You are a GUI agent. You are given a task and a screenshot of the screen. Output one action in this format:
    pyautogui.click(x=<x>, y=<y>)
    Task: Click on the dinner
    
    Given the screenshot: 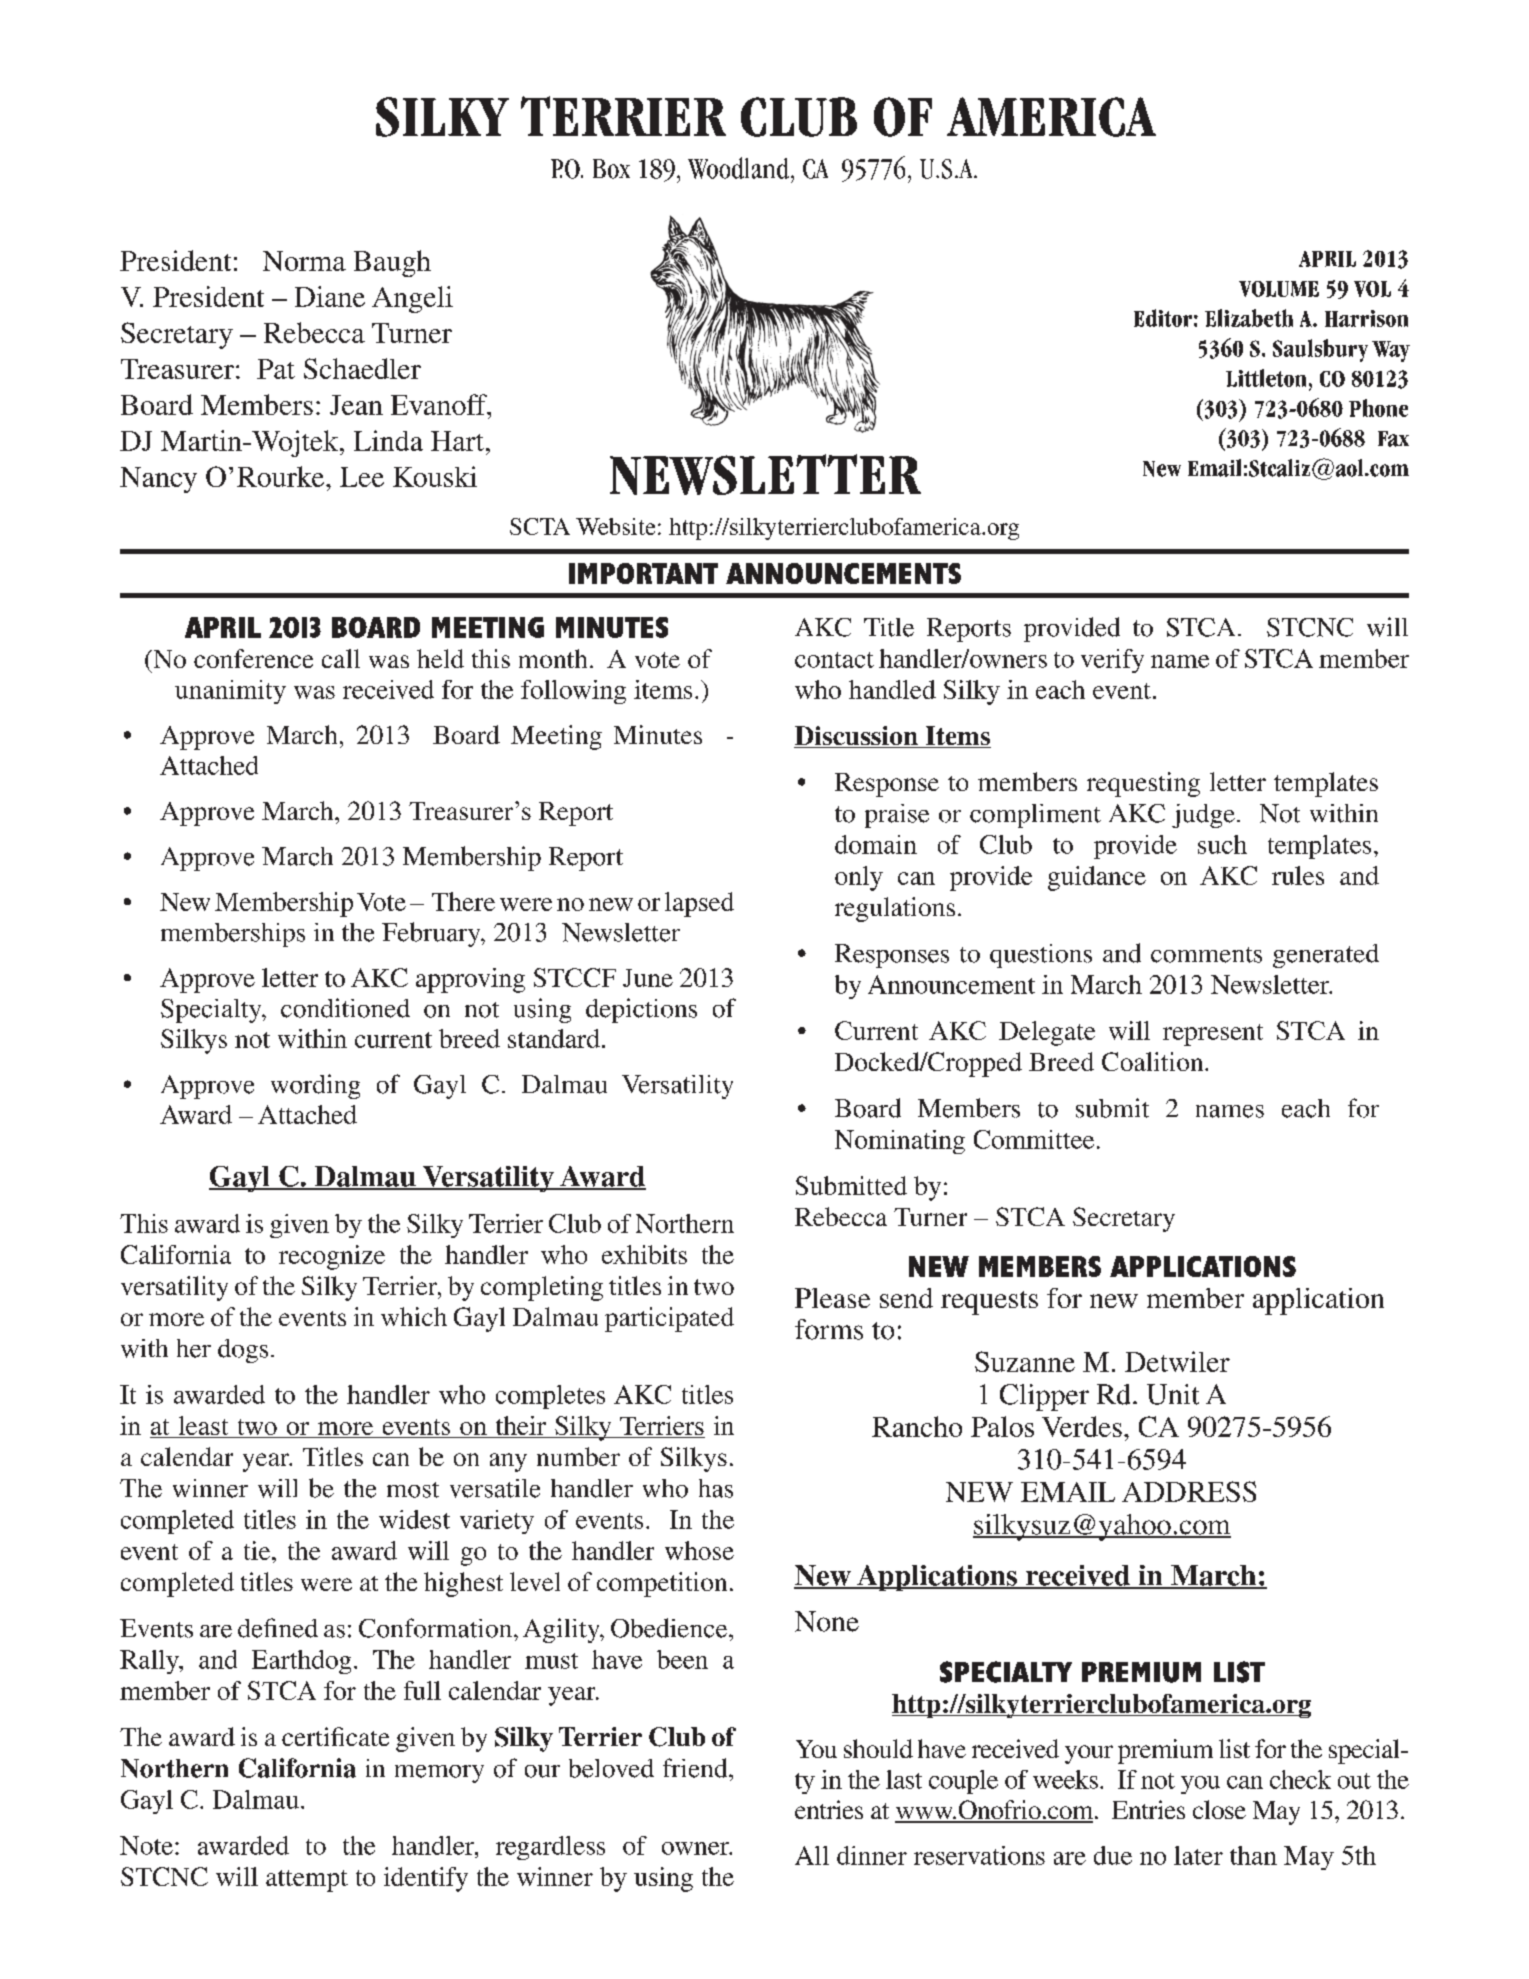 What is the action you would take?
    pyautogui.click(x=872, y=1855)
